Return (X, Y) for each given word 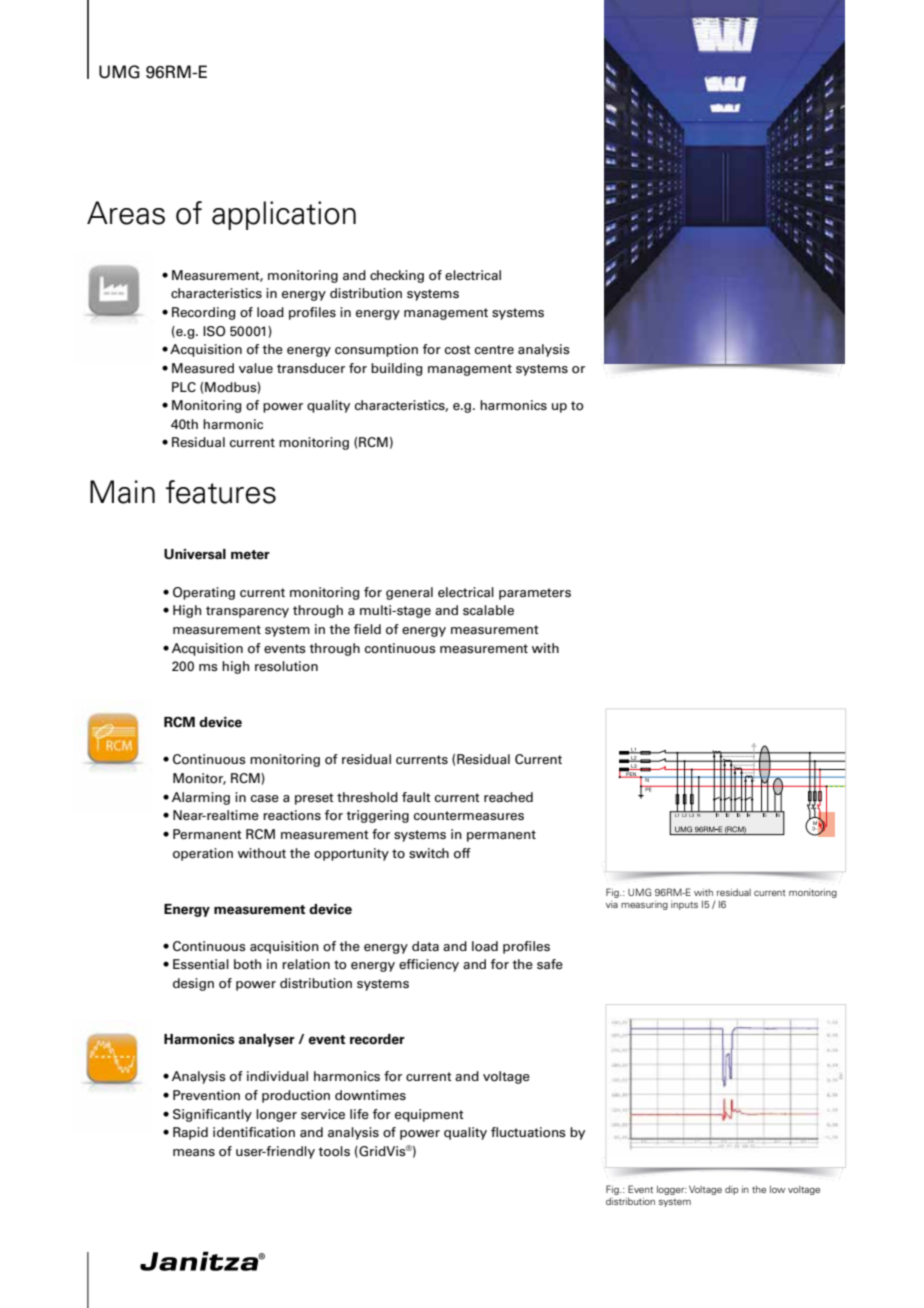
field (367, 629)
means (194, 1153)
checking (397, 276)
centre (494, 350)
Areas (126, 213)
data (425, 946)
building (396, 369)
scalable (488, 610)
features (221, 492)
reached (508, 797)
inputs (684, 905)
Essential (201, 964)
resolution (286, 666)
